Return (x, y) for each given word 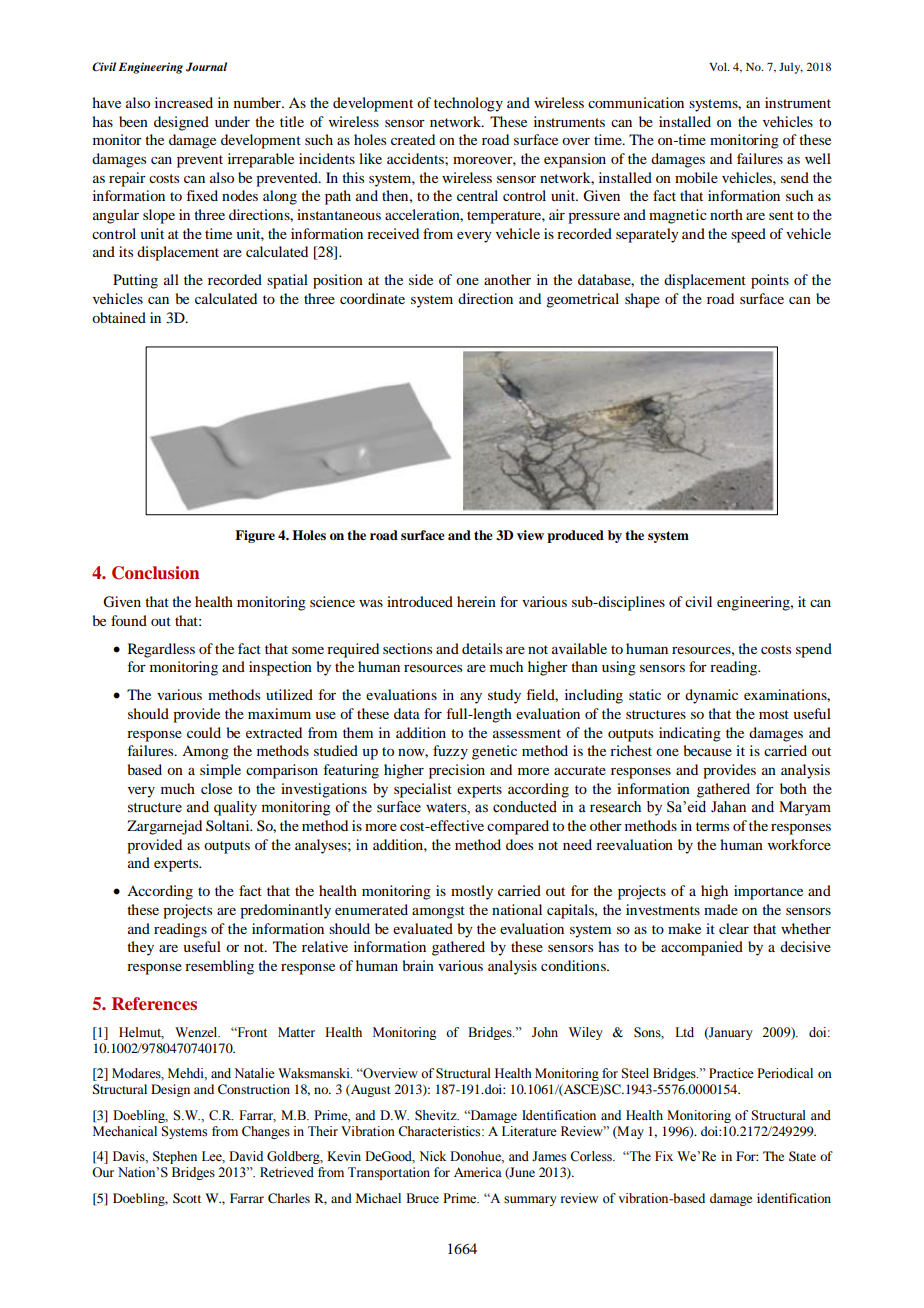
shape (642, 300)
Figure (255, 536)
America (478, 1172)
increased (184, 102)
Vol (719, 66)
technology (468, 104)
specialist (423, 790)
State (802, 1156)
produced (575, 536)
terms (712, 826)
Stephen (175, 1157)
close (216, 788)
